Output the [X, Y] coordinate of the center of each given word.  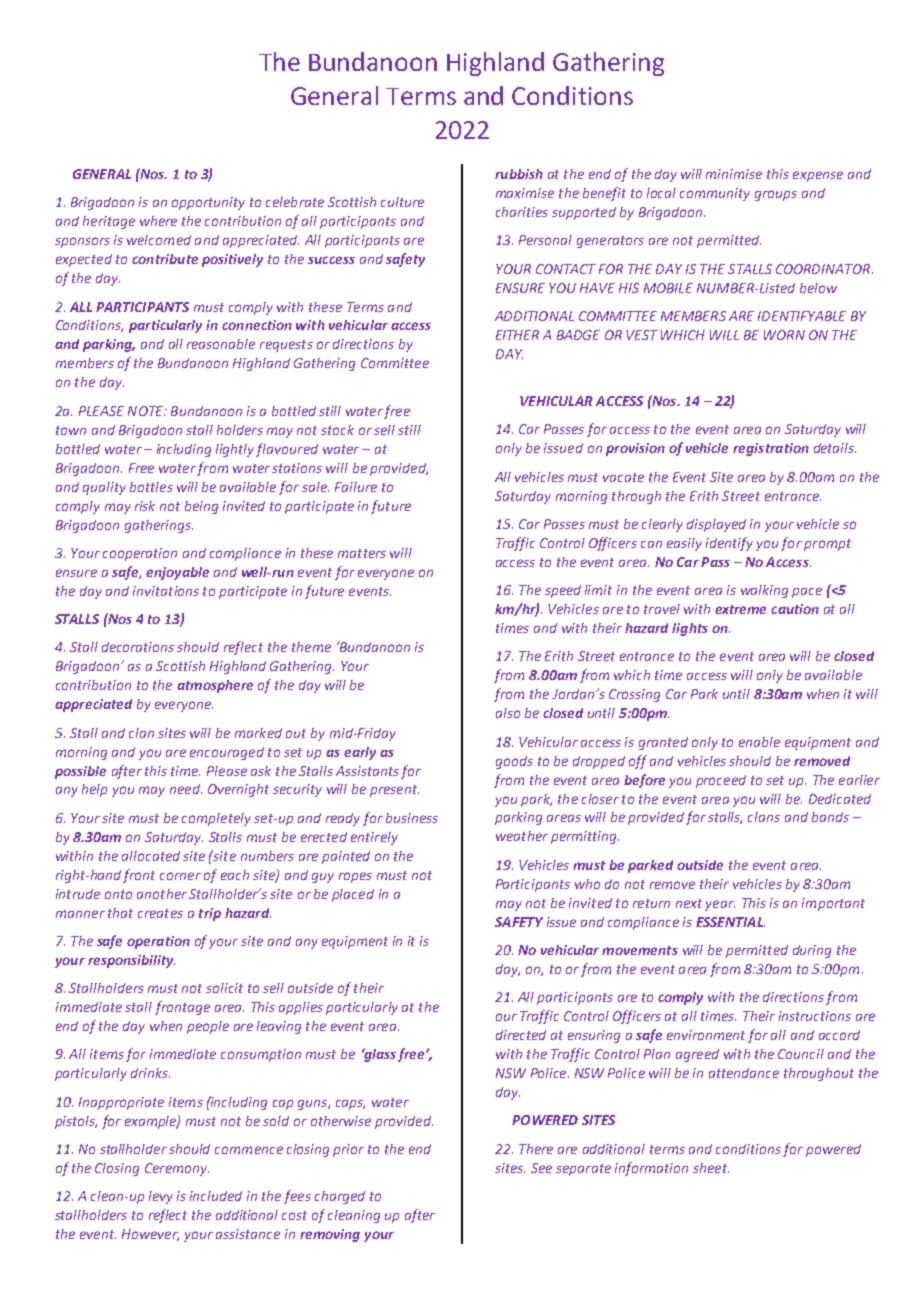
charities [522, 212]
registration [771, 449]
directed [521, 1035]
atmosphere [215, 686]
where [158, 221]
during [812, 951]
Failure [356, 487]
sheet [711, 1168]
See [541, 1168]
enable [759, 742]
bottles [151, 487]
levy [161, 1197]
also [508, 713]
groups [776, 195]
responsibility [131, 961]
